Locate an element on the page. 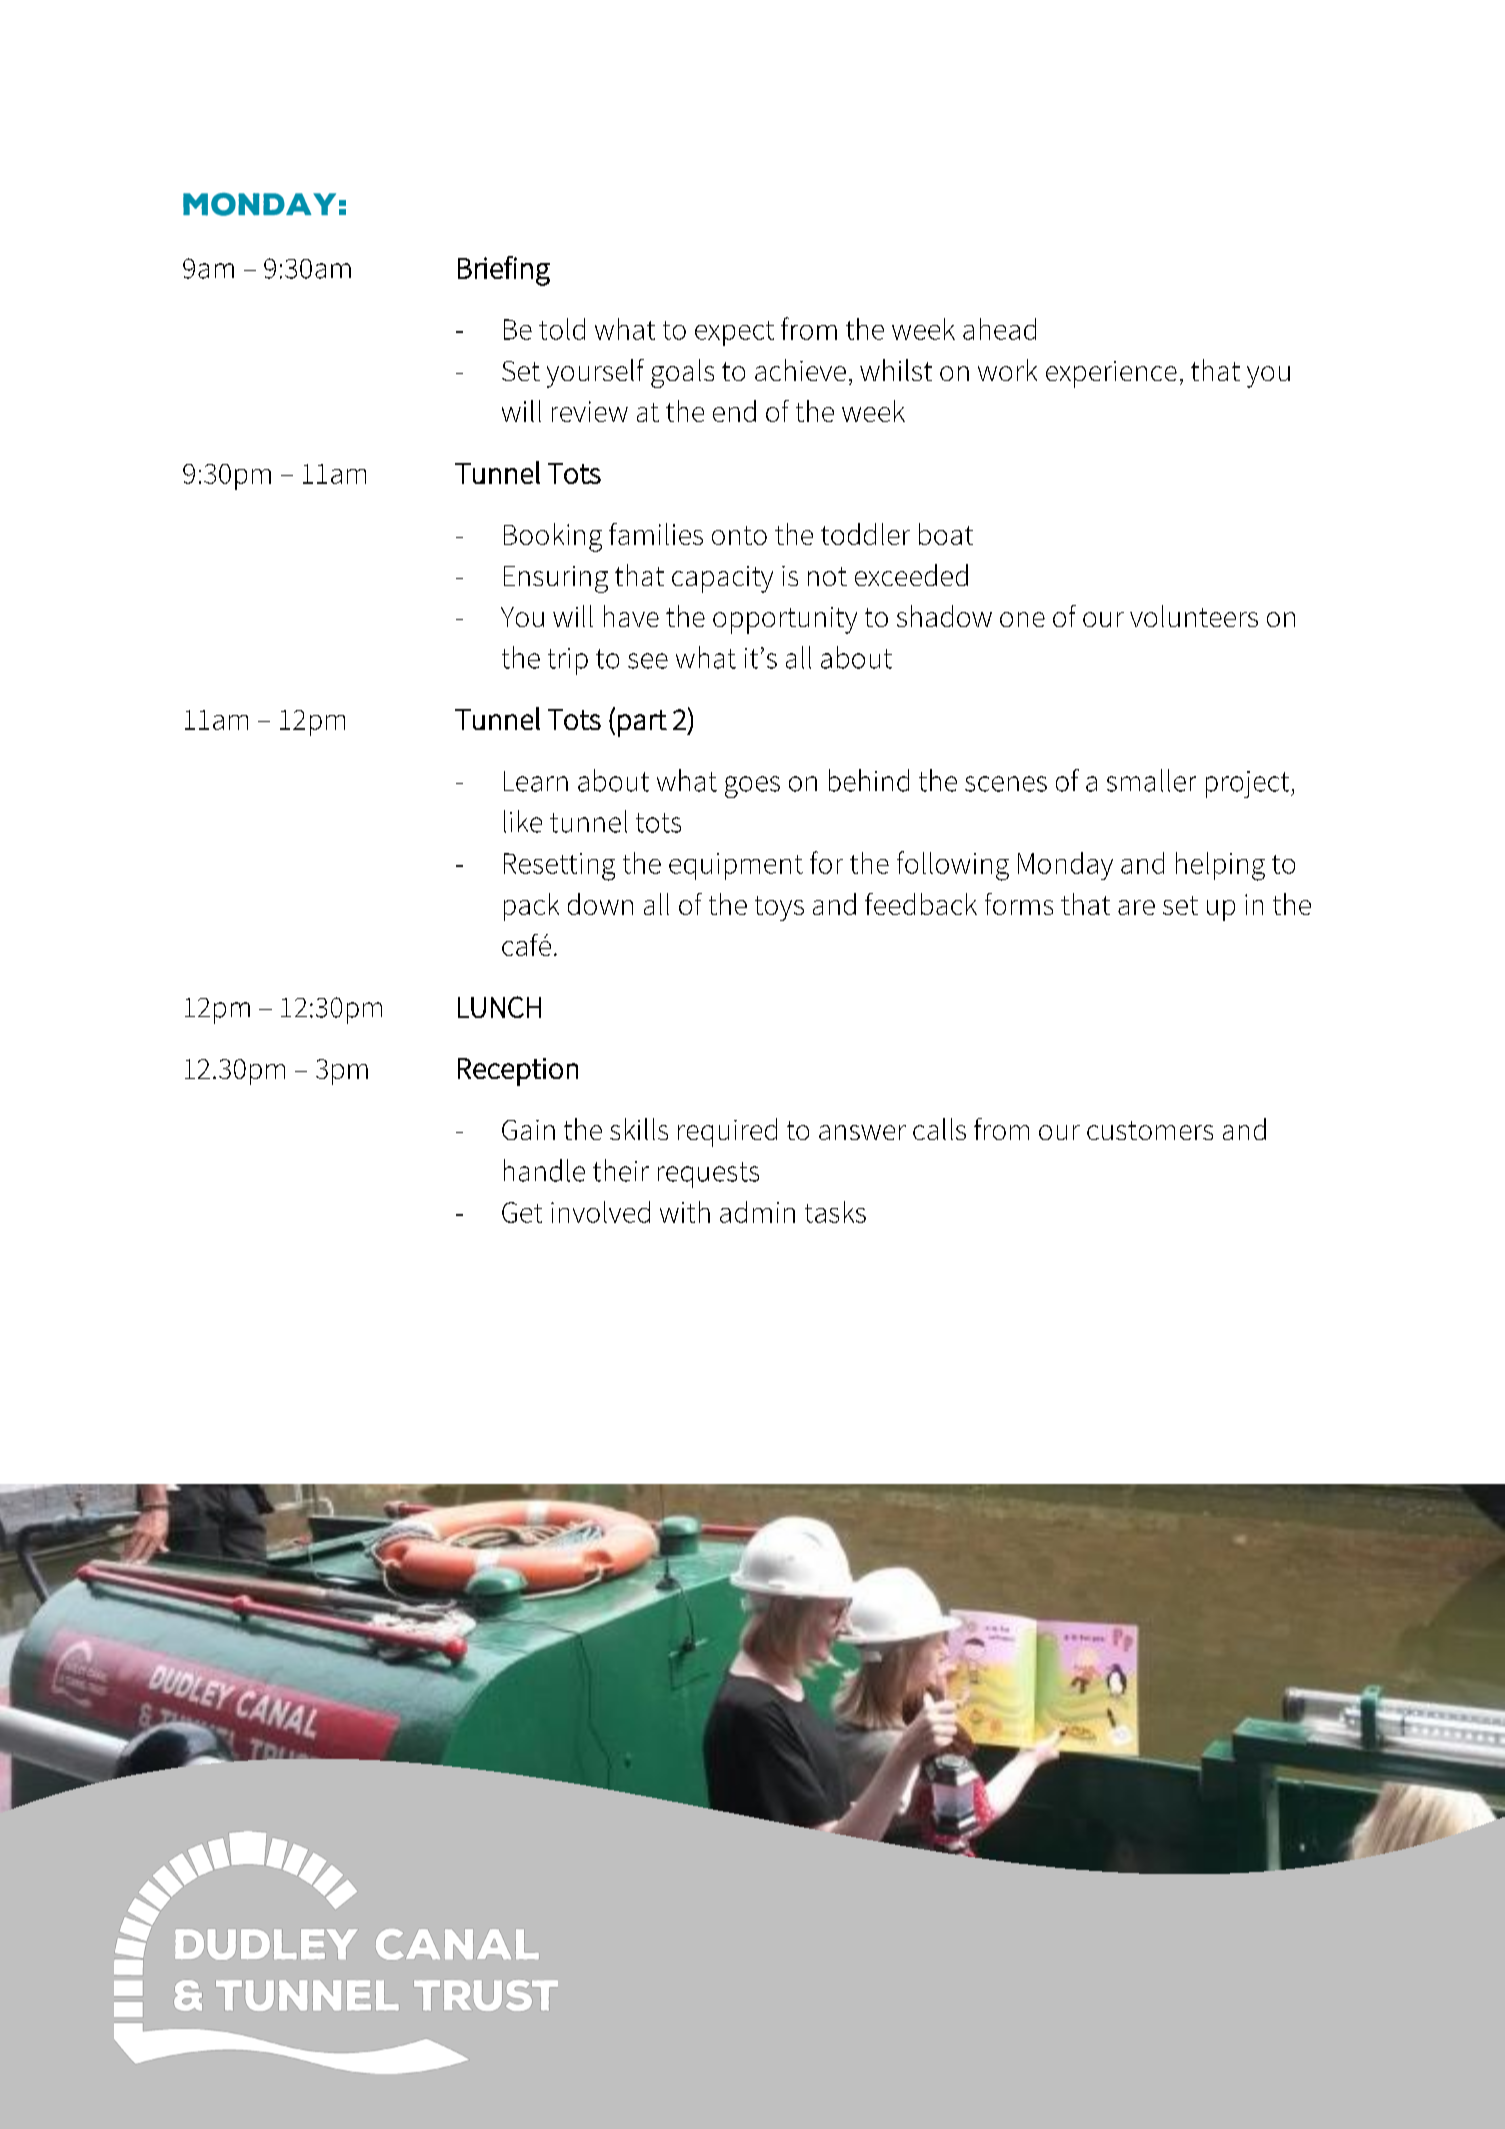  whilst is located at coordinates (896, 370).
